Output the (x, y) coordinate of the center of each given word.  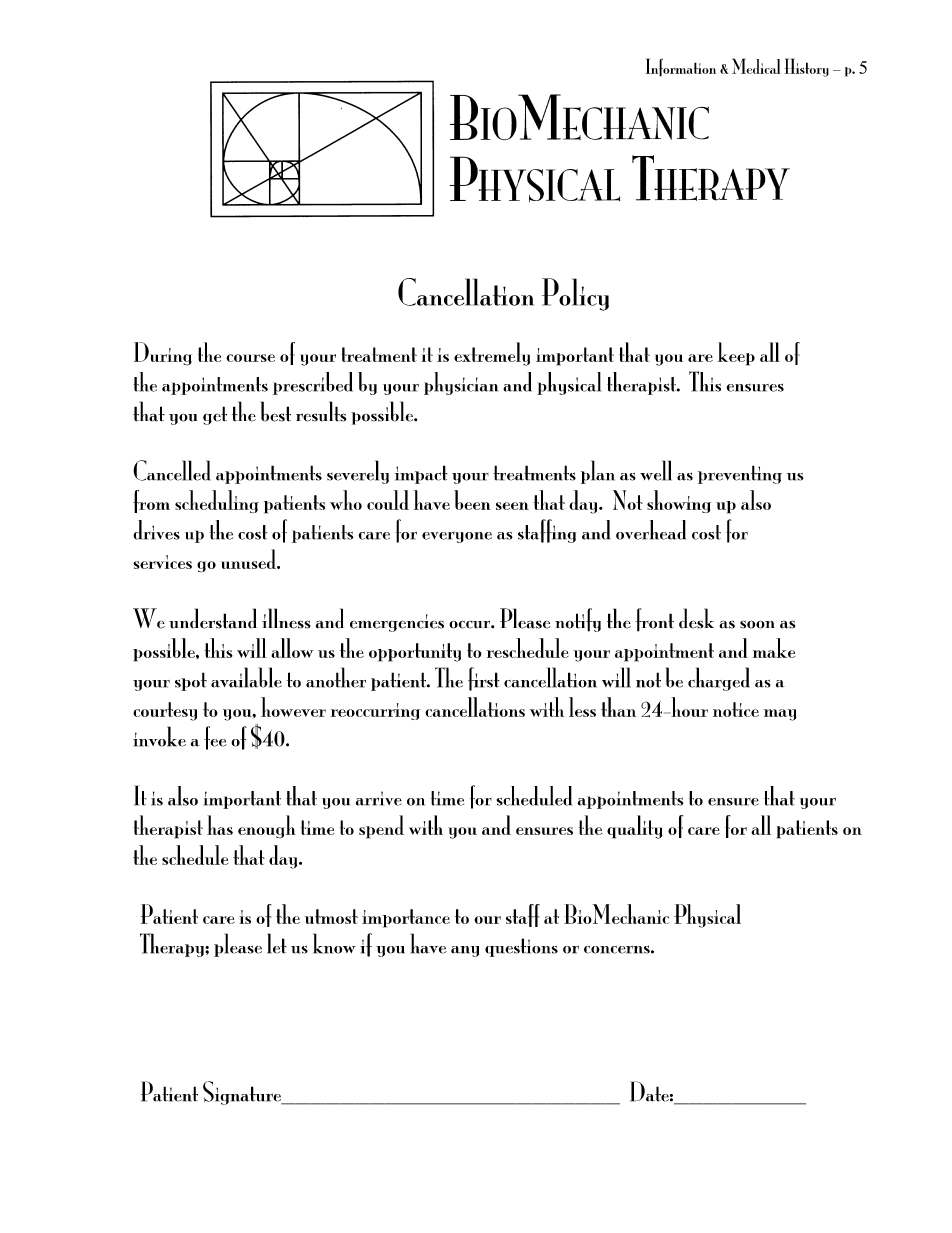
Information (681, 67)
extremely (492, 354)
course (250, 358)
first (484, 679)
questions (521, 947)
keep (736, 354)
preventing (740, 474)
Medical (756, 66)
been (472, 500)
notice (736, 709)
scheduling (217, 501)
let (277, 943)
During (163, 354)
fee (215, 738)
